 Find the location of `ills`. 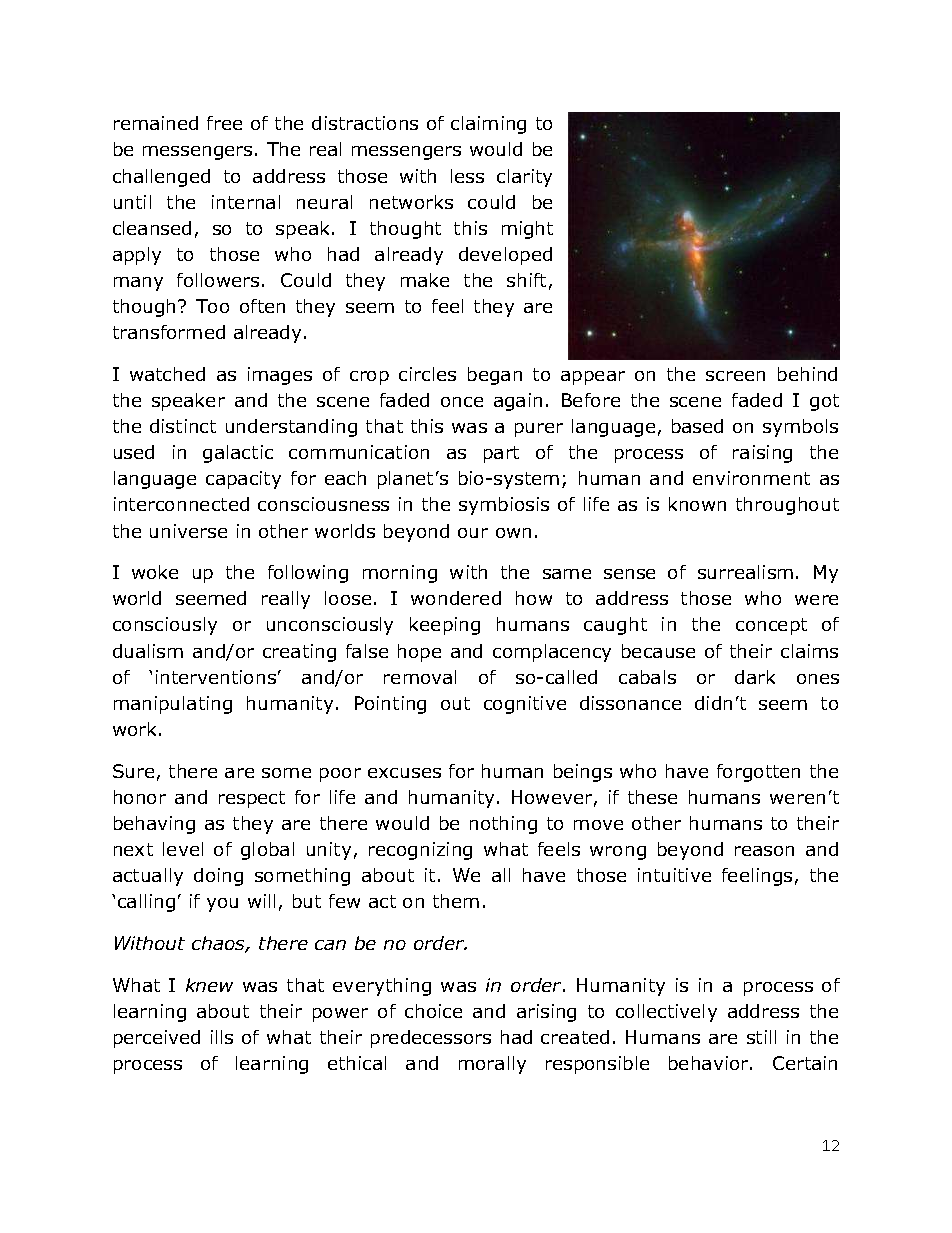

ills is located at coordinates (222, 1037).
